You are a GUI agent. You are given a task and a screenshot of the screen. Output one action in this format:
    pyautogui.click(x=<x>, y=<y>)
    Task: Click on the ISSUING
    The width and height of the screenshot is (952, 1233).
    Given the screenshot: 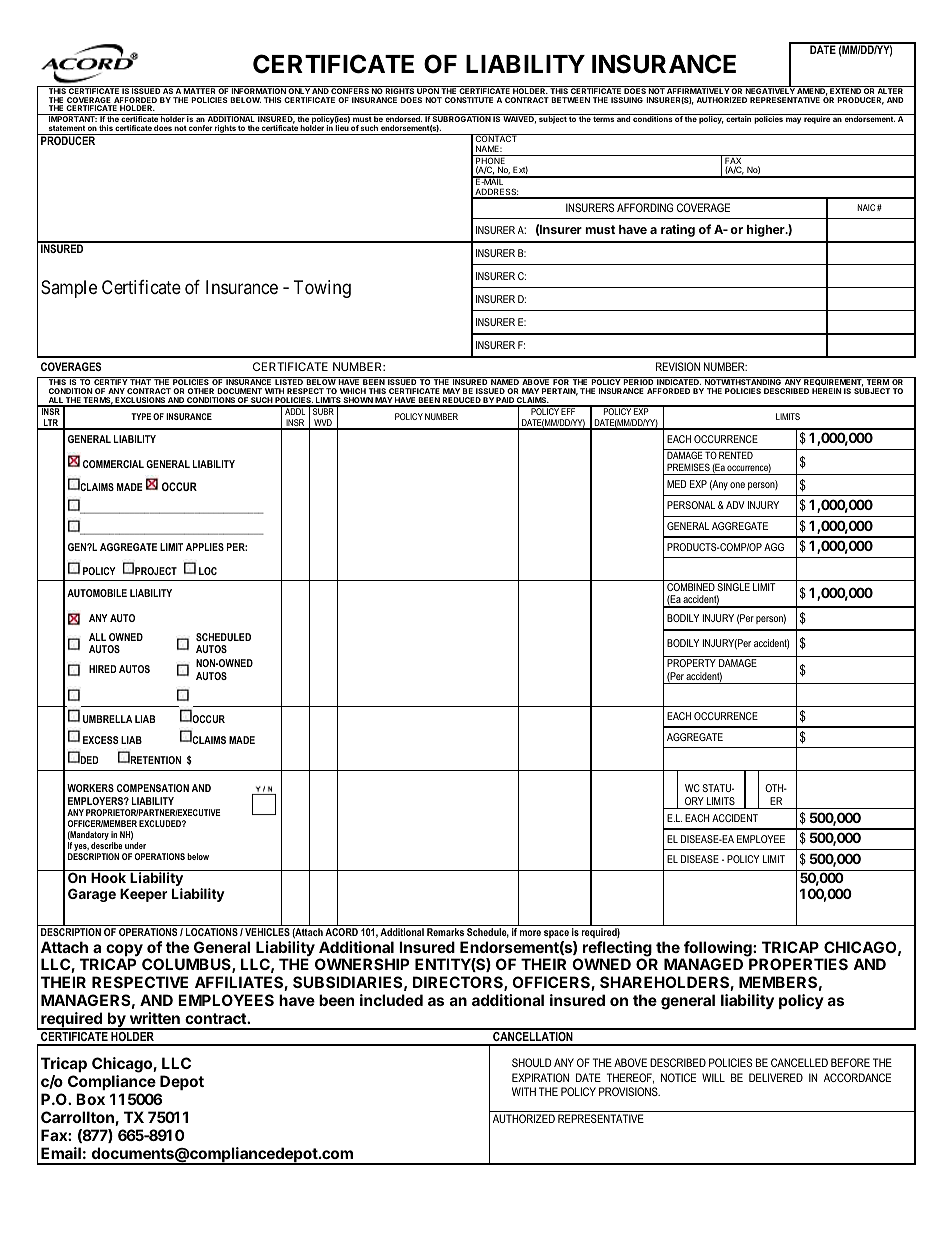 What is the action you would take?
    pyautogui.click(x=627, y=100)
